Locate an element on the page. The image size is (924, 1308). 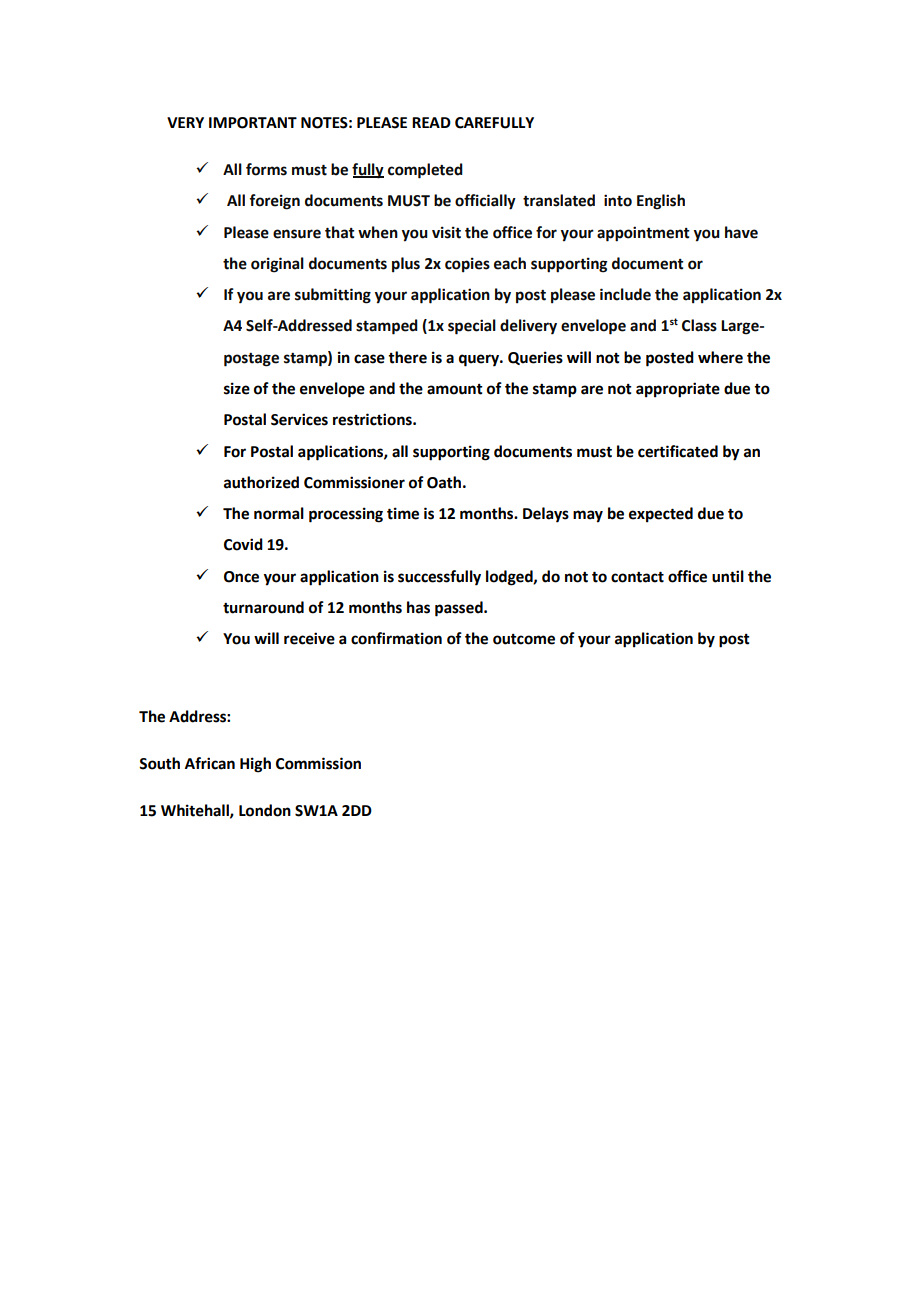
READ is located at coordinates (431, 122).
